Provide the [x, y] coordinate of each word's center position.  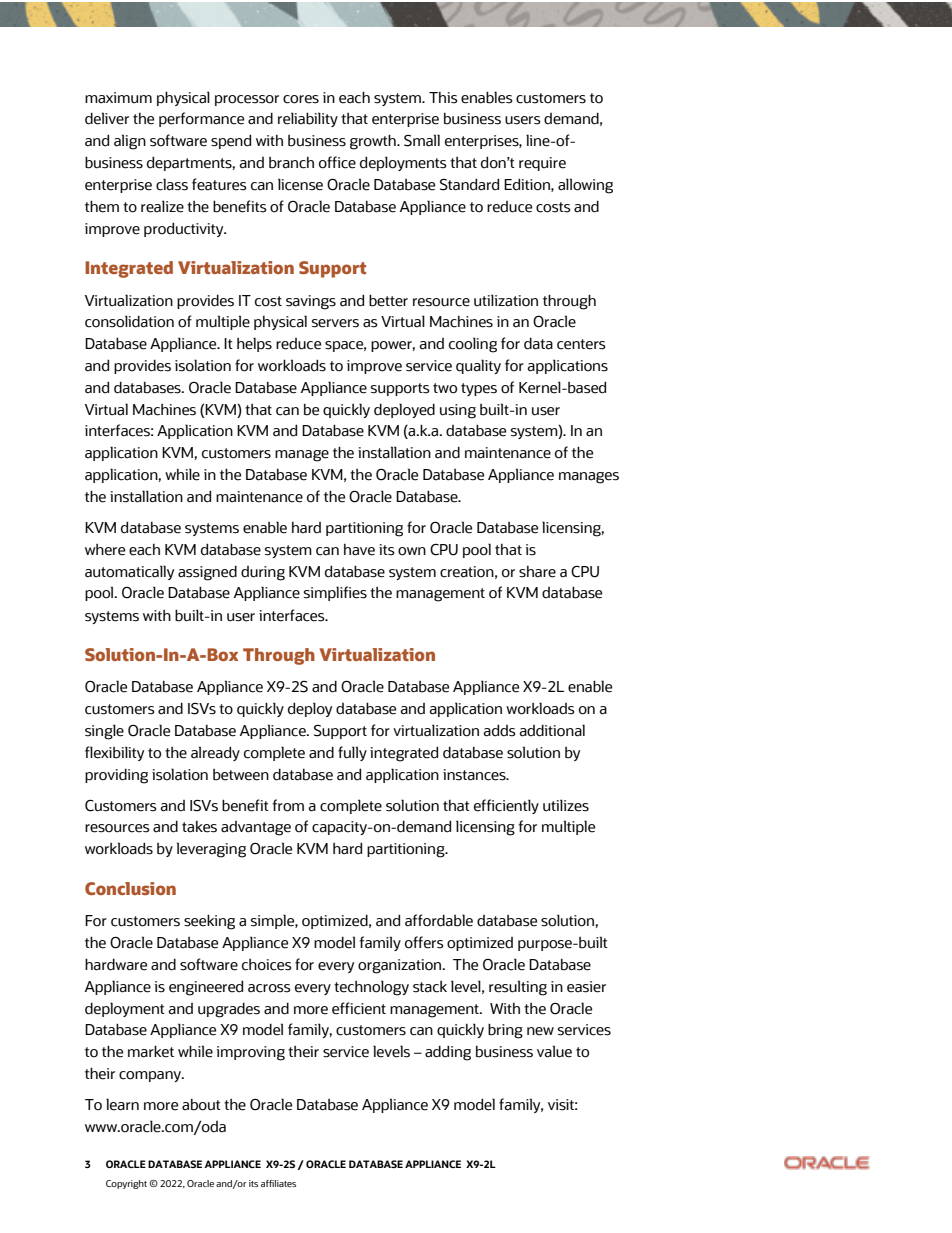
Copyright [126, 1184]
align [130, 142]
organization [401, 966]
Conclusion [130, 888]
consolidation [129, 321]
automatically [129, 572]
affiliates [278, 1183]
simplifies [335, 593]
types [479, 389]
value [554, 1051]
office [337, 162]
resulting [518, 988]
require [542, 164]
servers [335, 323]
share [537, 572]
